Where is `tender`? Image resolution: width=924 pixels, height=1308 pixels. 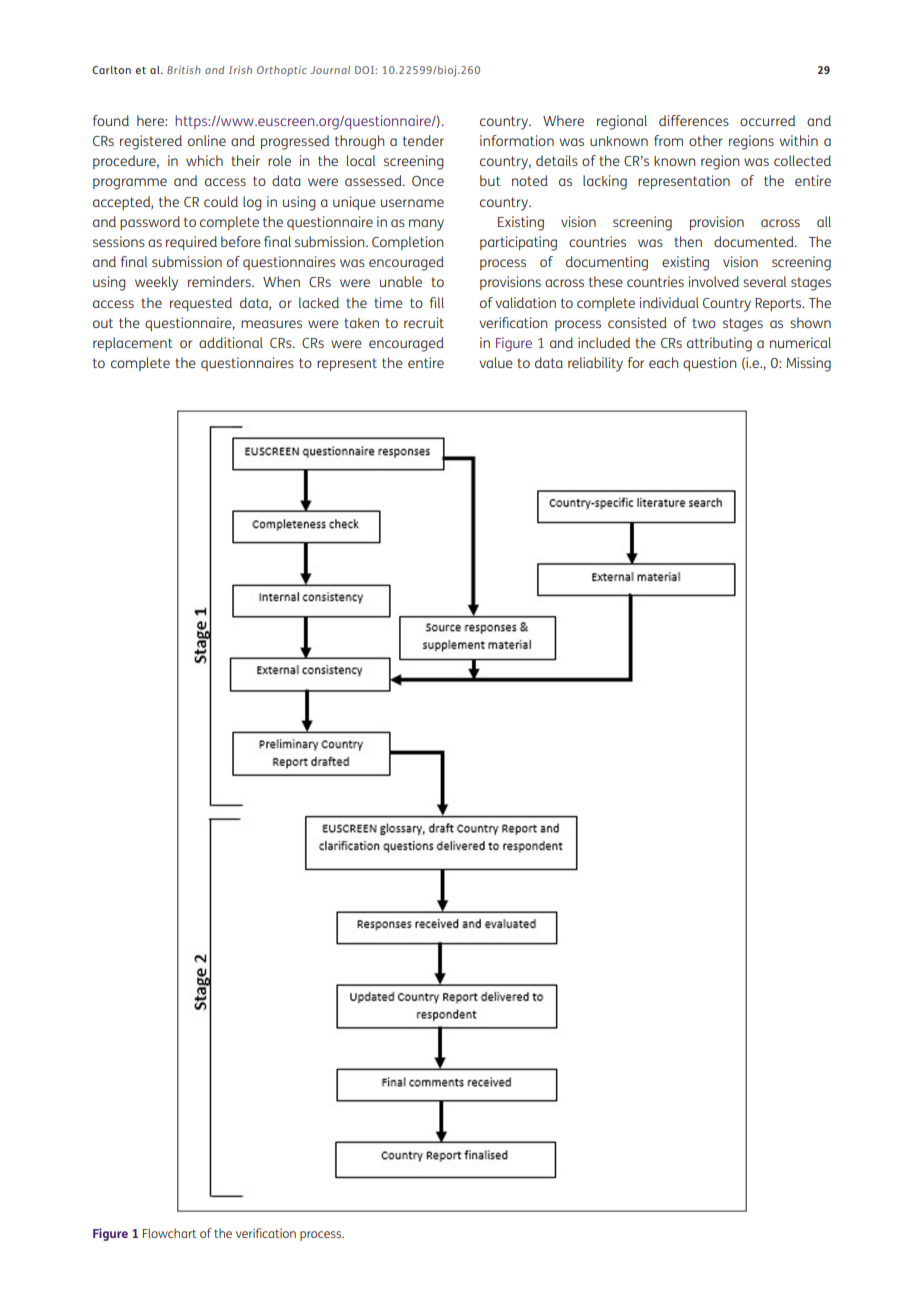
tender is located at coordinates (423, 140).
